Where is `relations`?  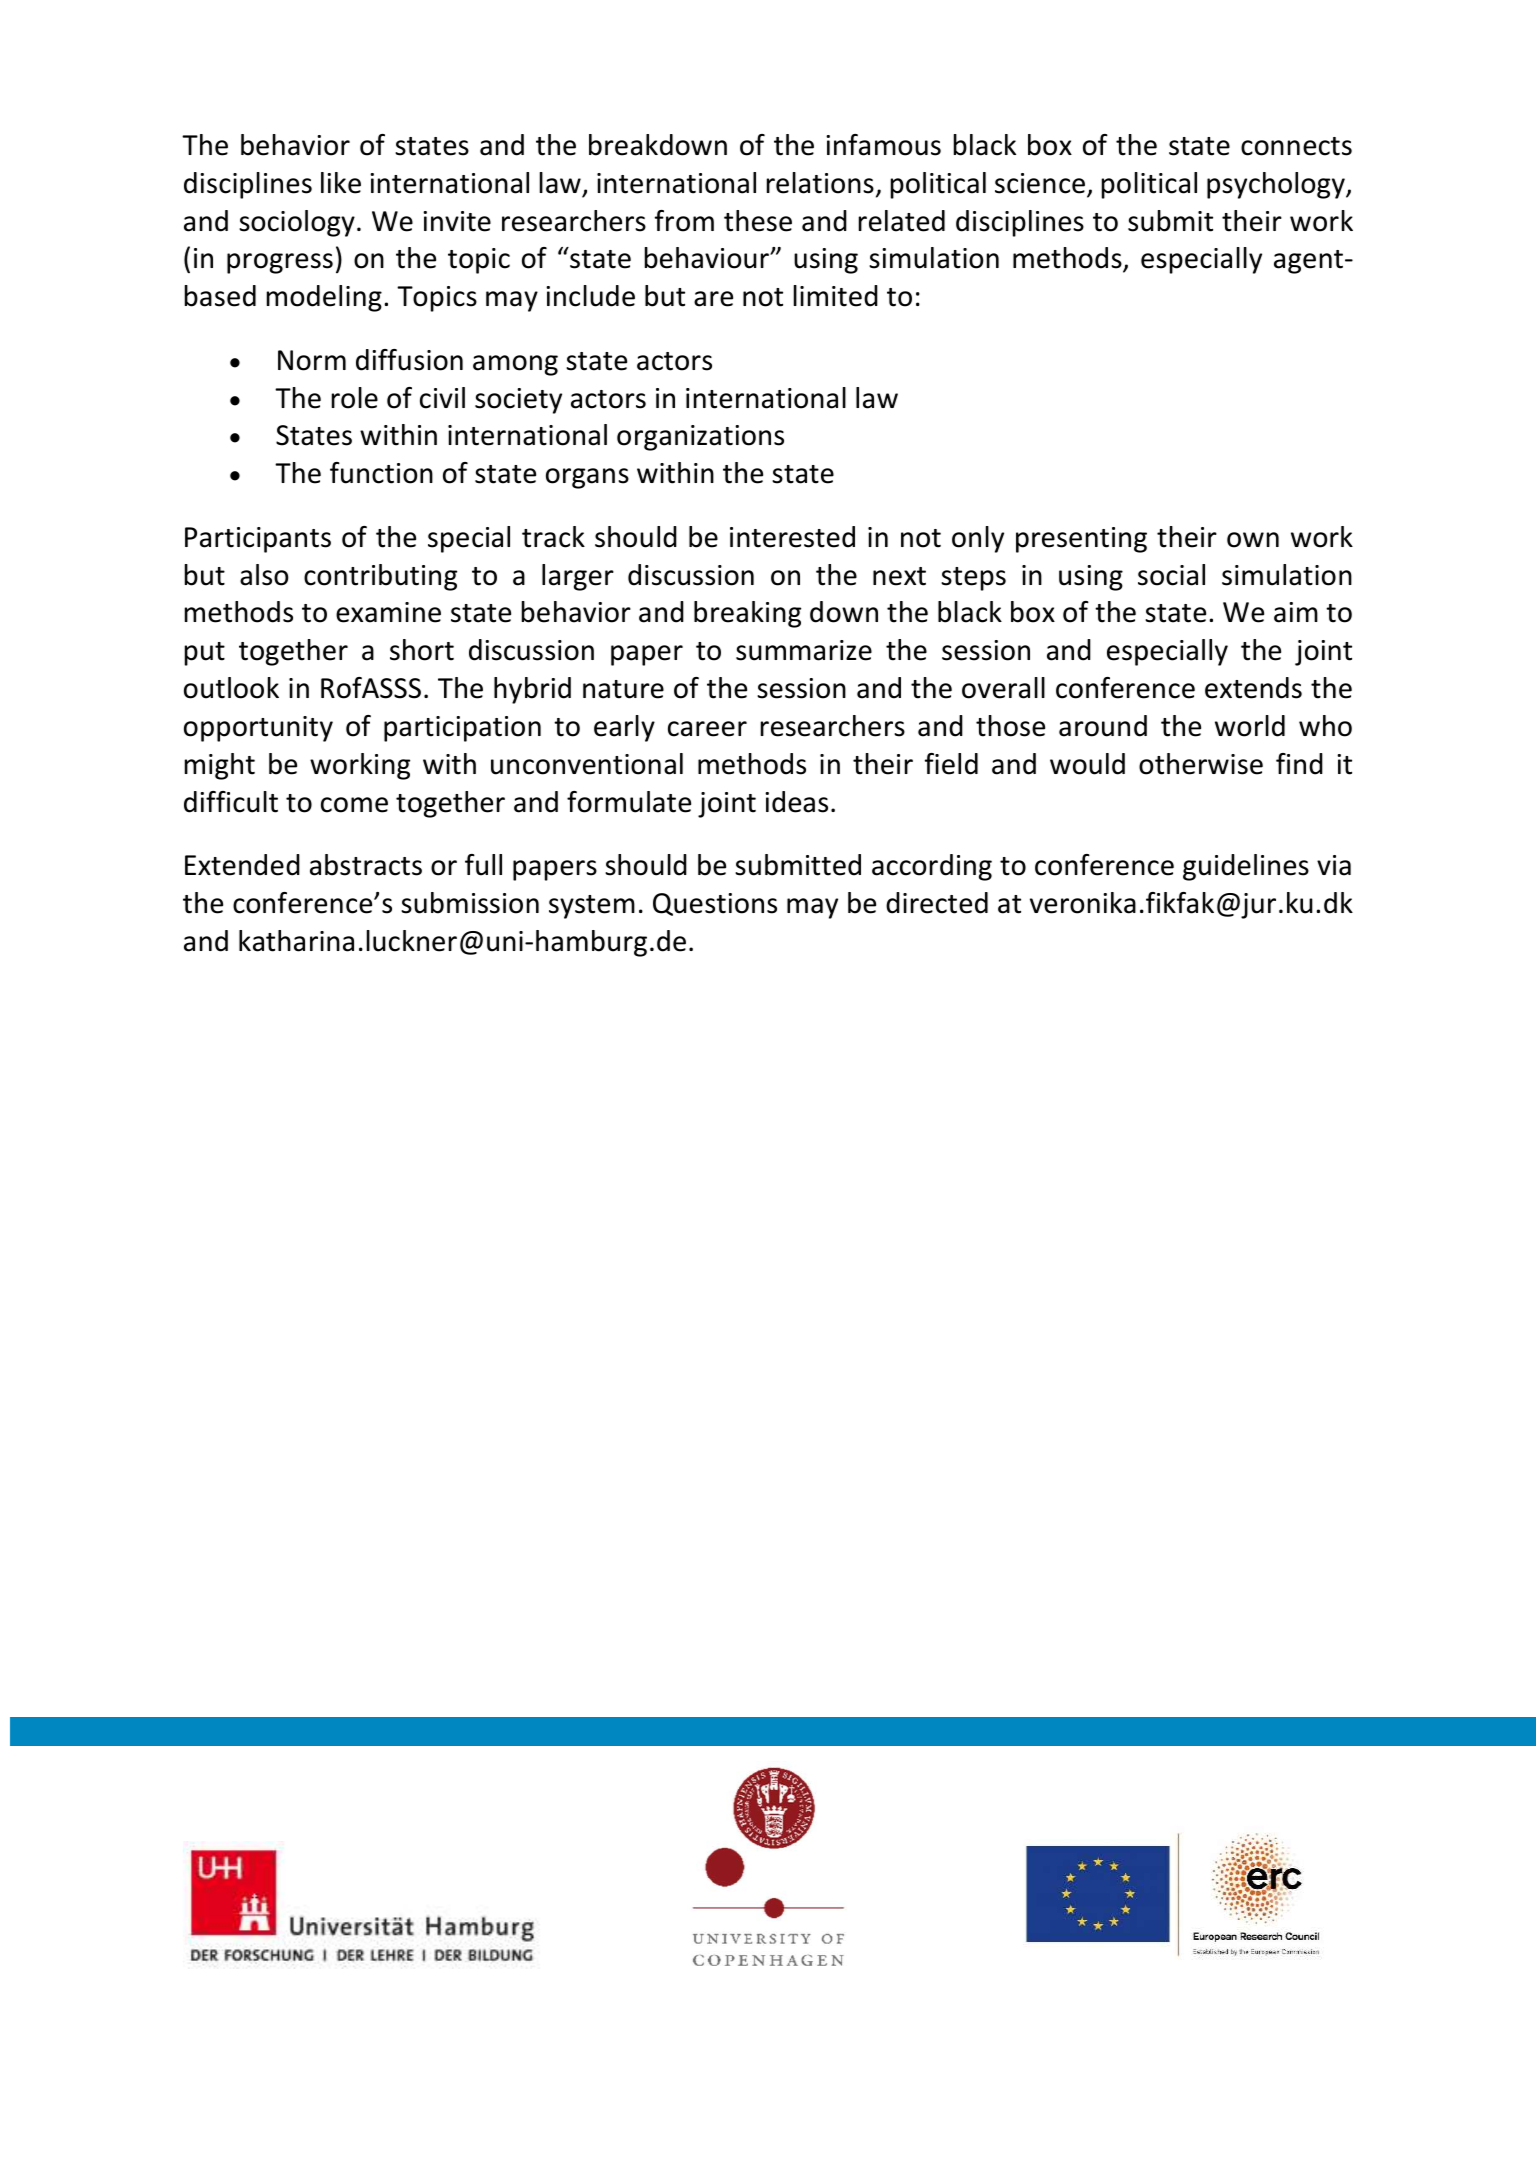 relations is located at coordinates (820, 183).
